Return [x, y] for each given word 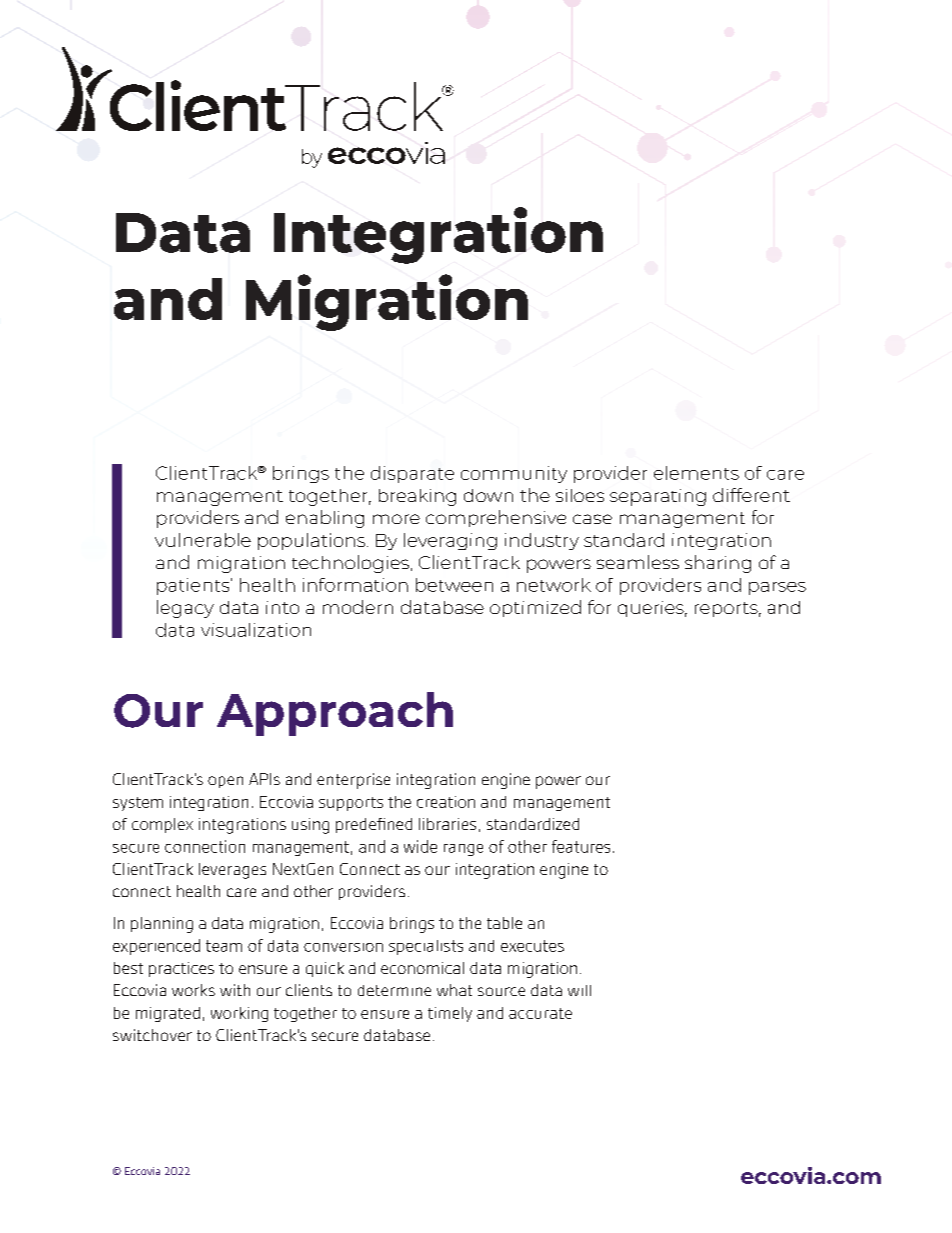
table [504, 923]
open [225, 782]
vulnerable [203, 540]
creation [446, 802]
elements [696, 473]
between [454, 585]
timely [450, 1014]
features [581, 846]
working [239, 1014]
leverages [232, 871]
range [463, 850]
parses [777, 588]
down [488, 495]
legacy [185, 609]
